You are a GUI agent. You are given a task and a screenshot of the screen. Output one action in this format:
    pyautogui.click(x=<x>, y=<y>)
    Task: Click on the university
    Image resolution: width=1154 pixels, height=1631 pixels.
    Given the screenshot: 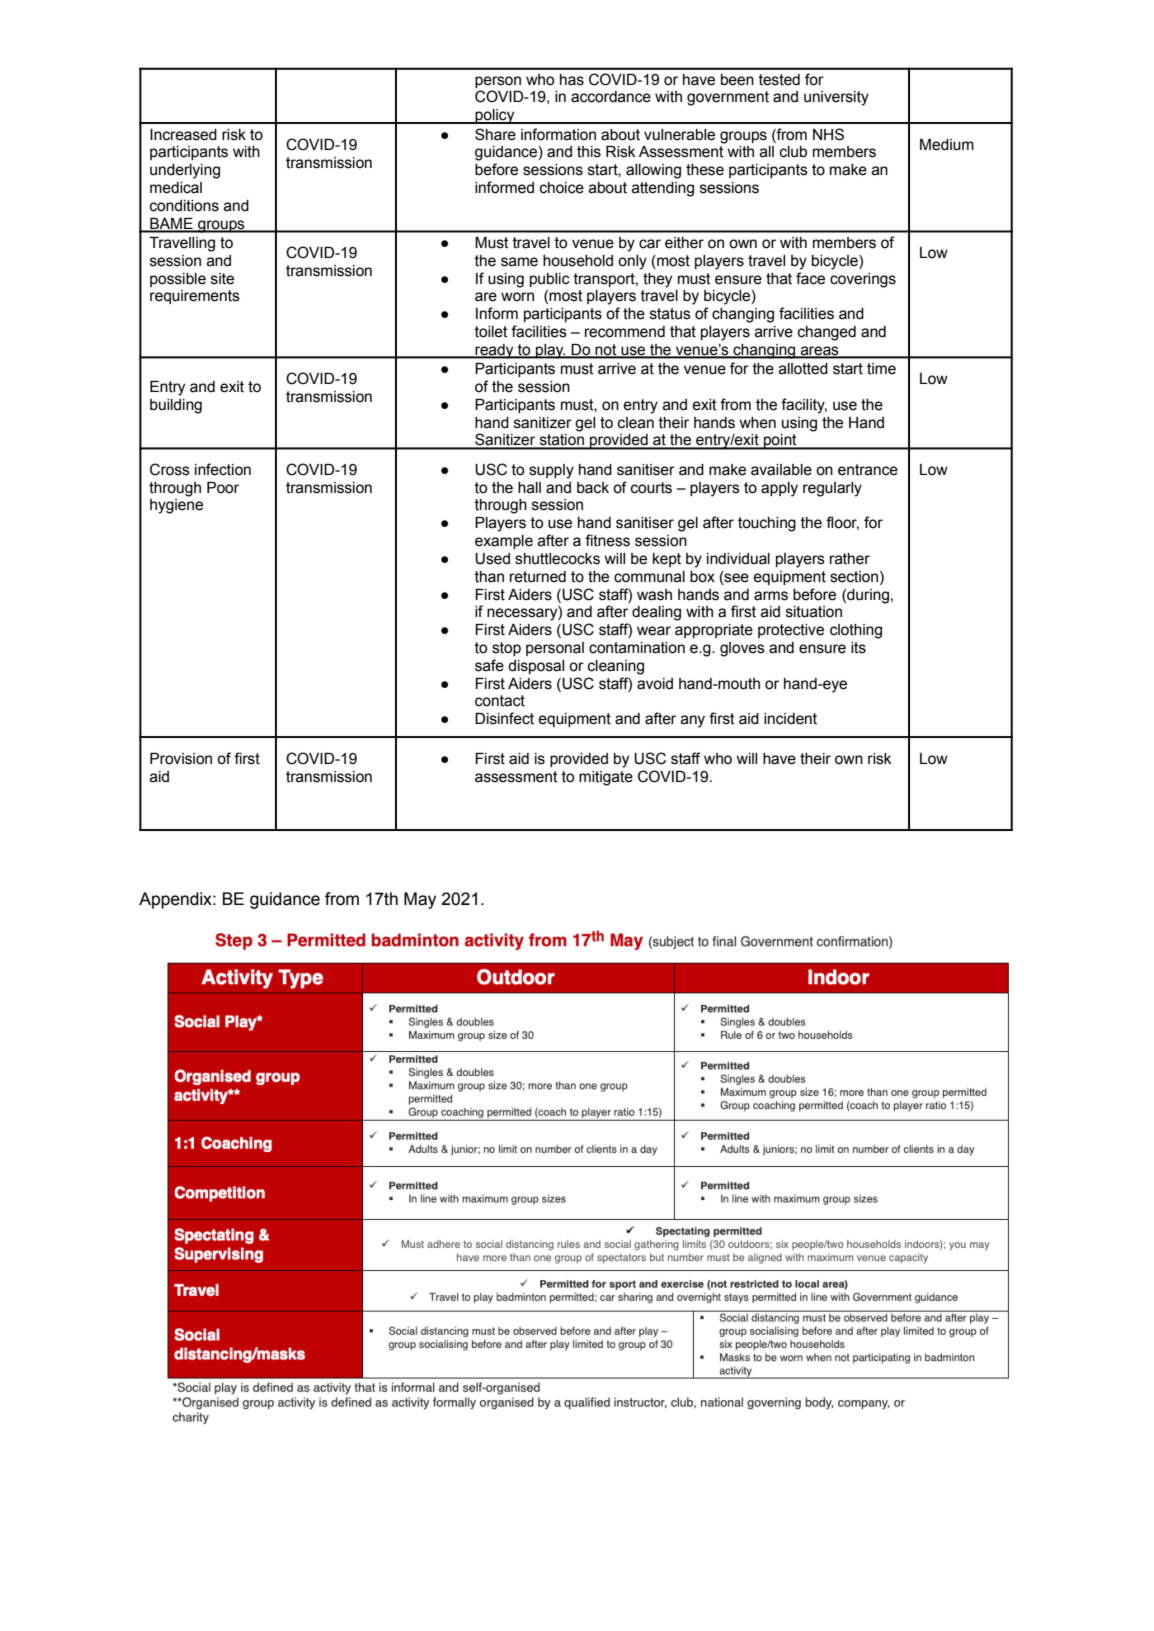 What is the action you would take?
    pyautogui.click(x=836, y=98)
